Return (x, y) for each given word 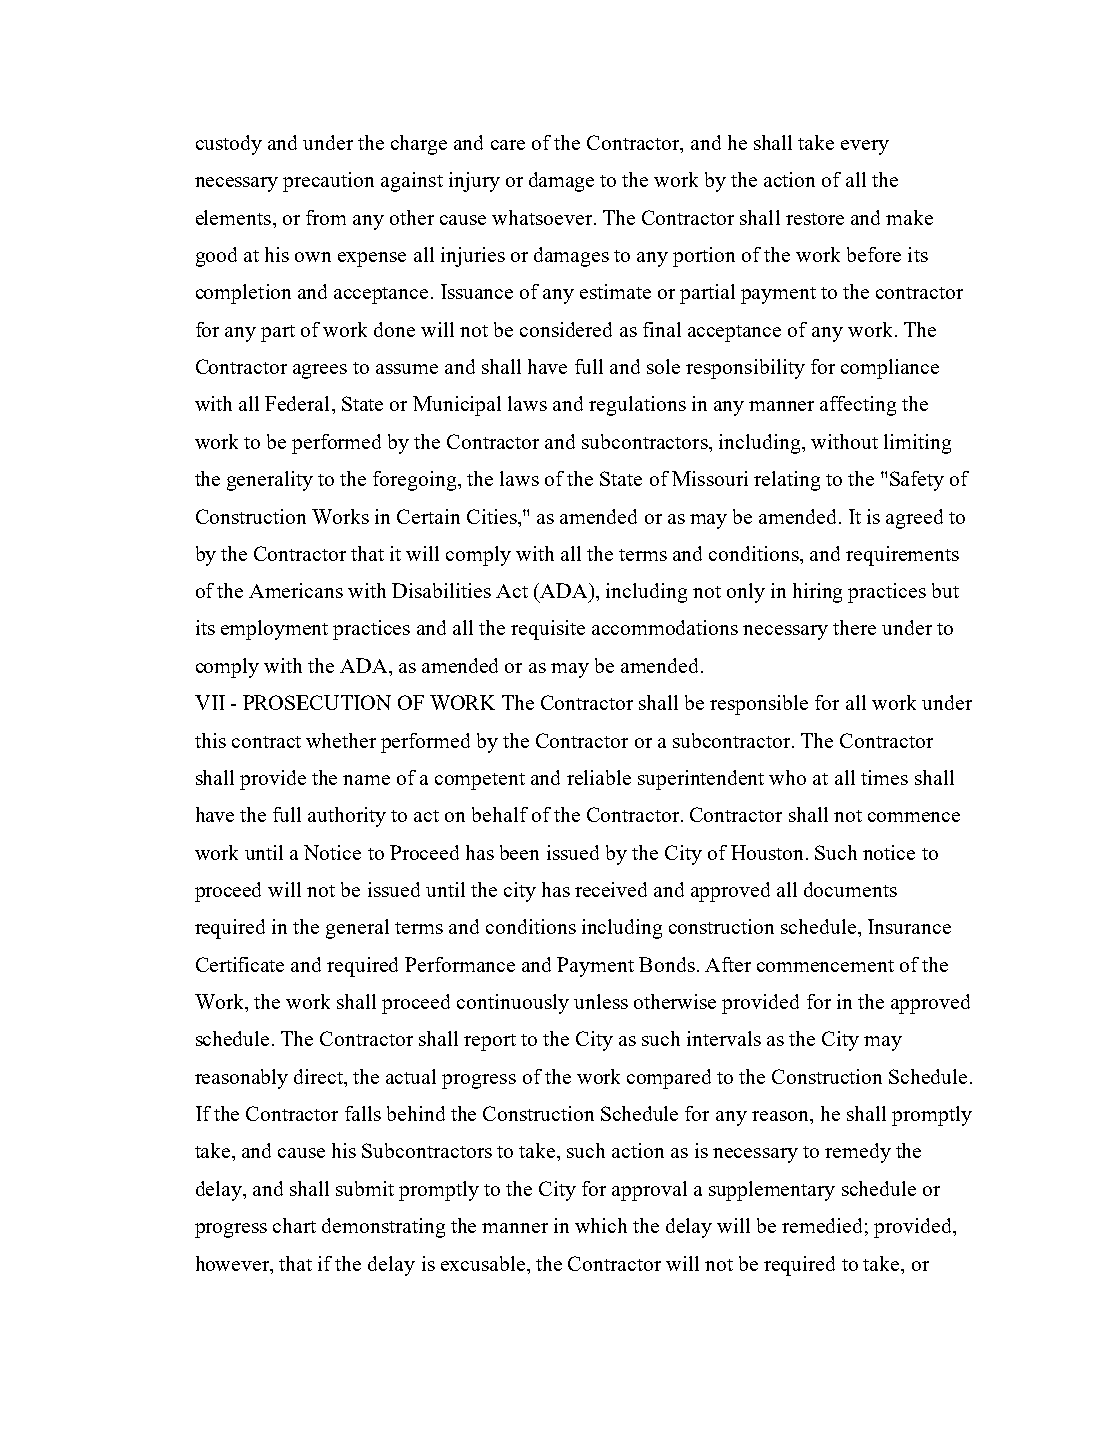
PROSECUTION (317, 702)
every (865, 147)
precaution (328, 182)
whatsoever (542, 217)
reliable (599, 777)
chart (294, 1225)
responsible (759, 705)
